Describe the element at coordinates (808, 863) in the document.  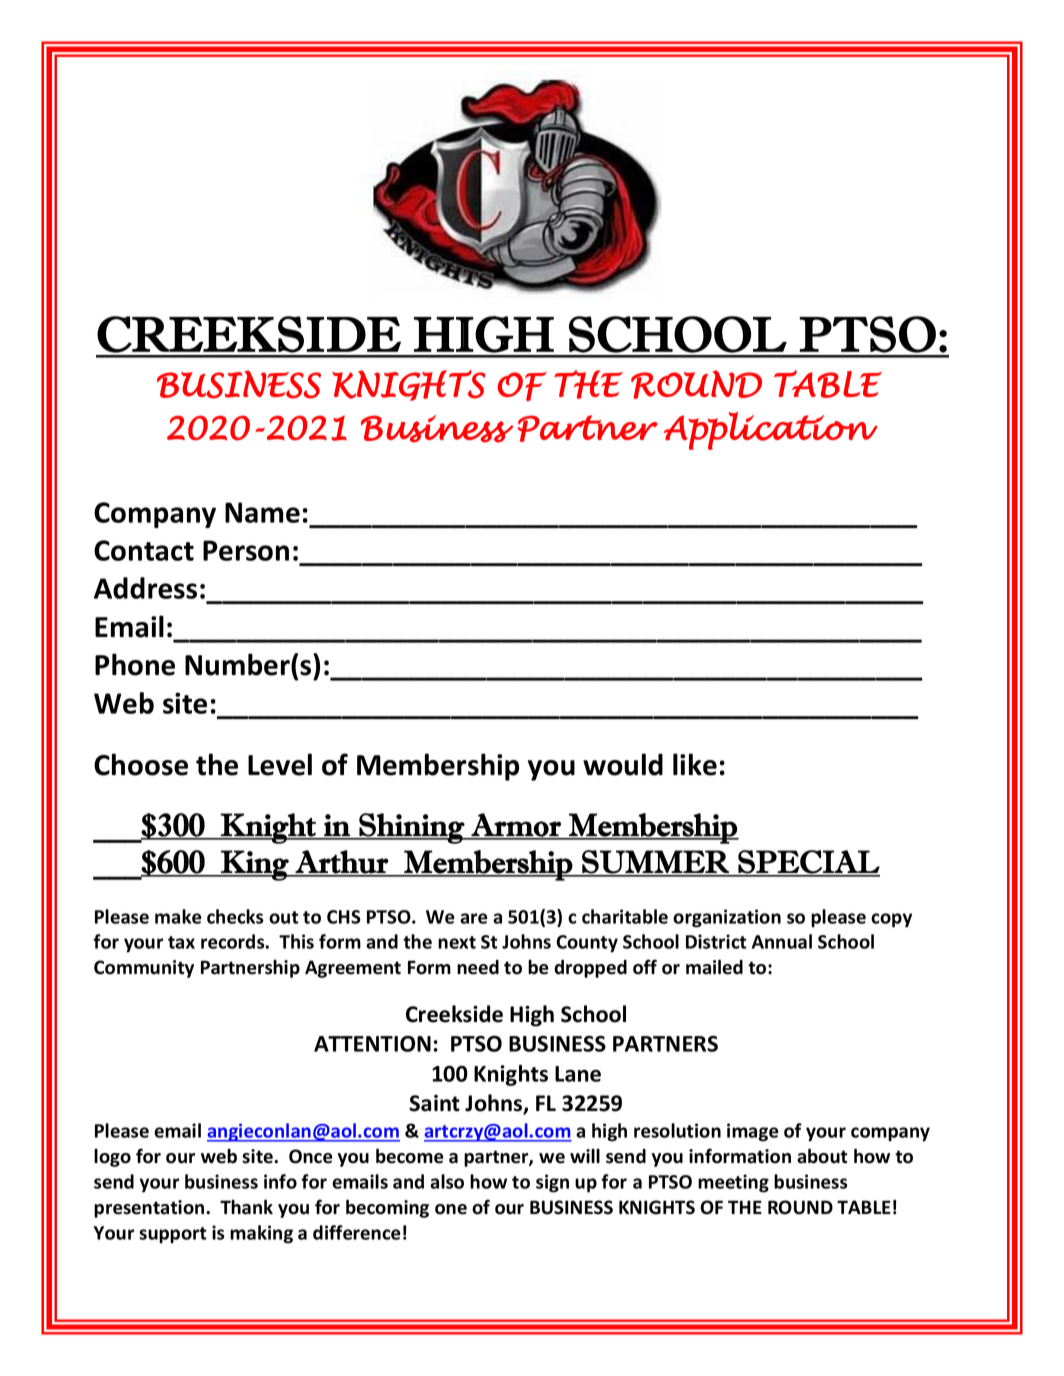
I see `SPECIAL` at that location.
